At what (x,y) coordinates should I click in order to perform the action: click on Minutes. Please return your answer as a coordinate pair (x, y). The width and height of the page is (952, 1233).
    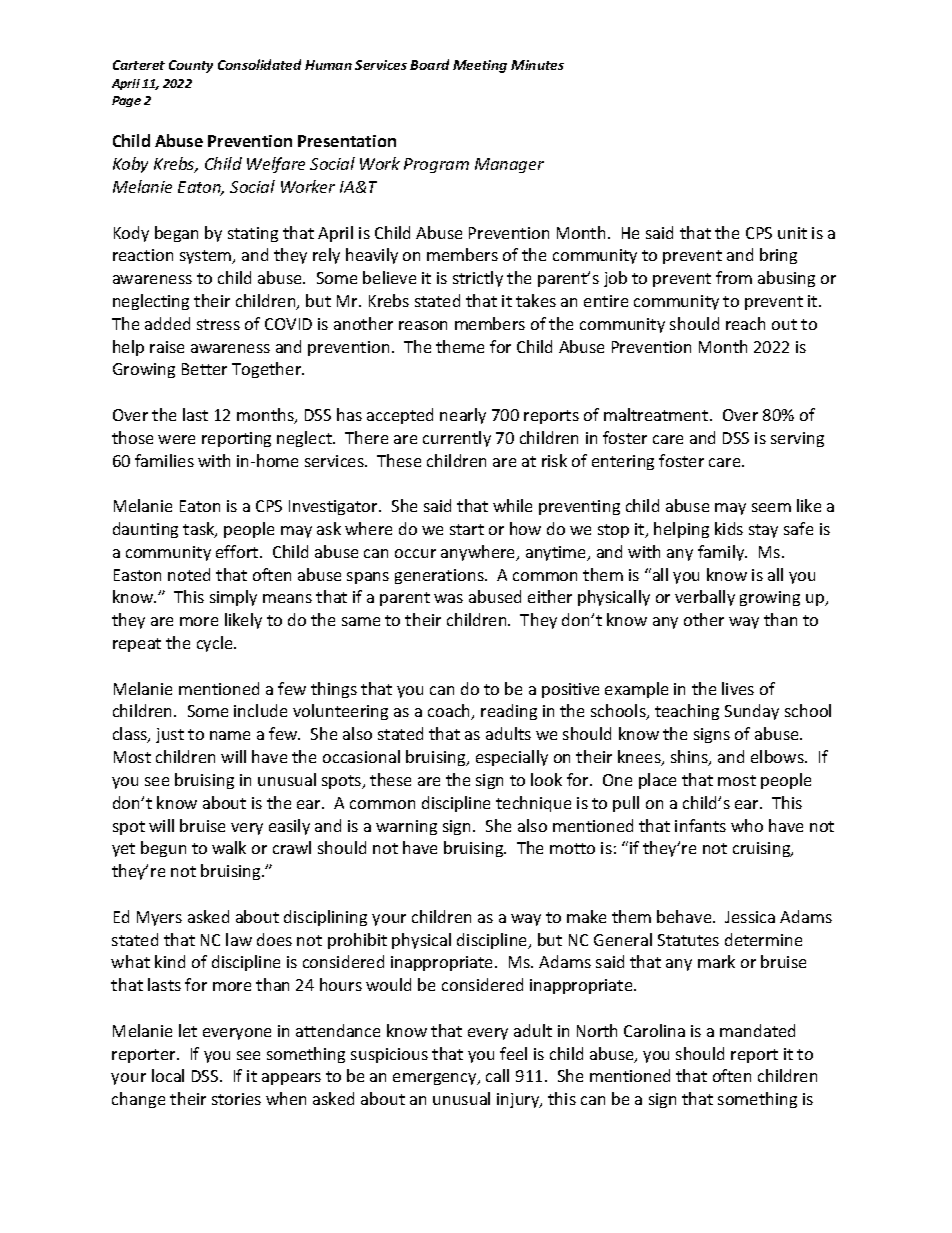
    Looking at the image, I should click on (537, 65).
